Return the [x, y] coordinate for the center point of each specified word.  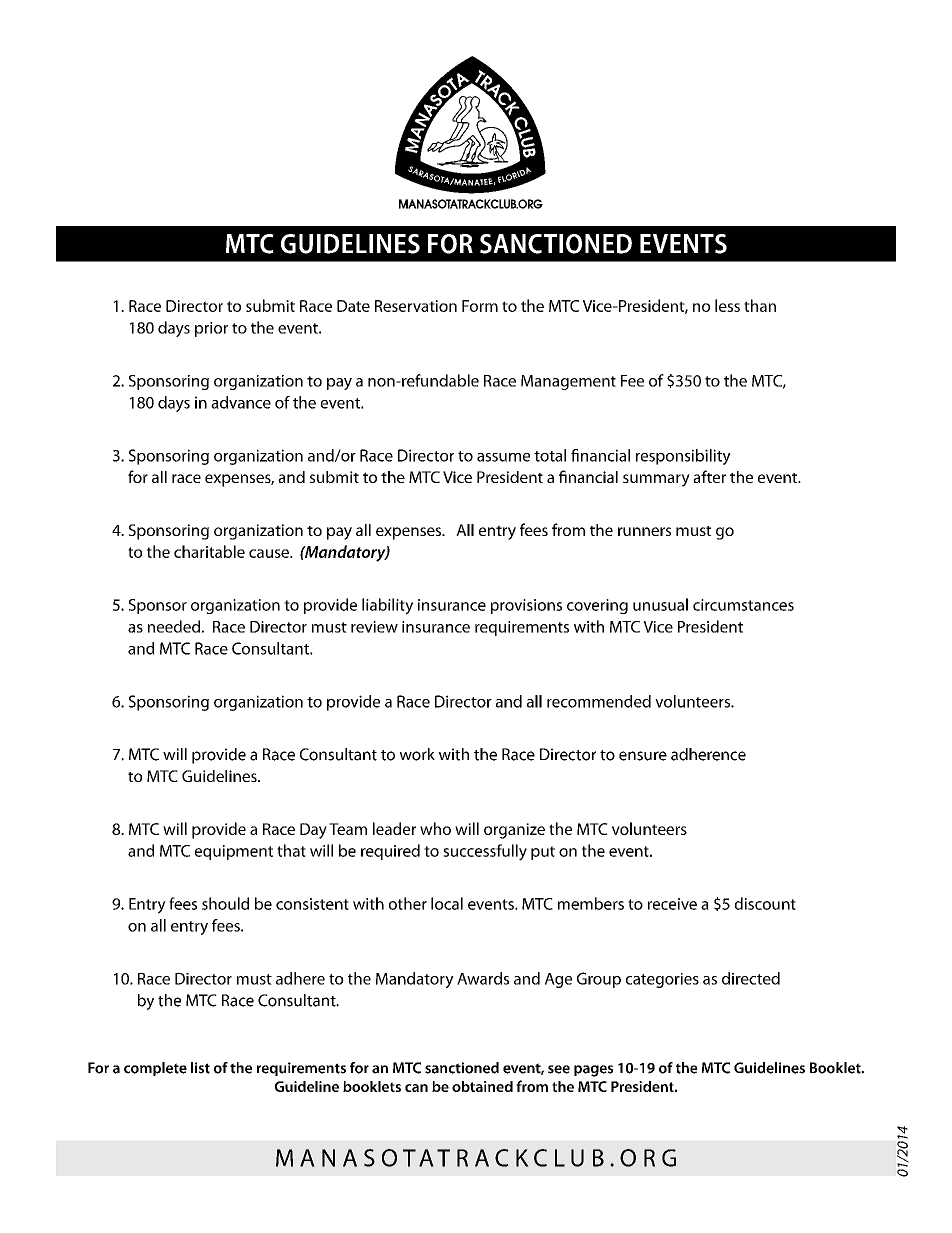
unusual [660, 604]
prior [211, 329]
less [727, 305]
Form [480, 306]
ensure [643, 756]
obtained [482, 1086]
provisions [526, 606]
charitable [209, 551]
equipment [234, 852]
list [200, 1068]
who [435, 828]
